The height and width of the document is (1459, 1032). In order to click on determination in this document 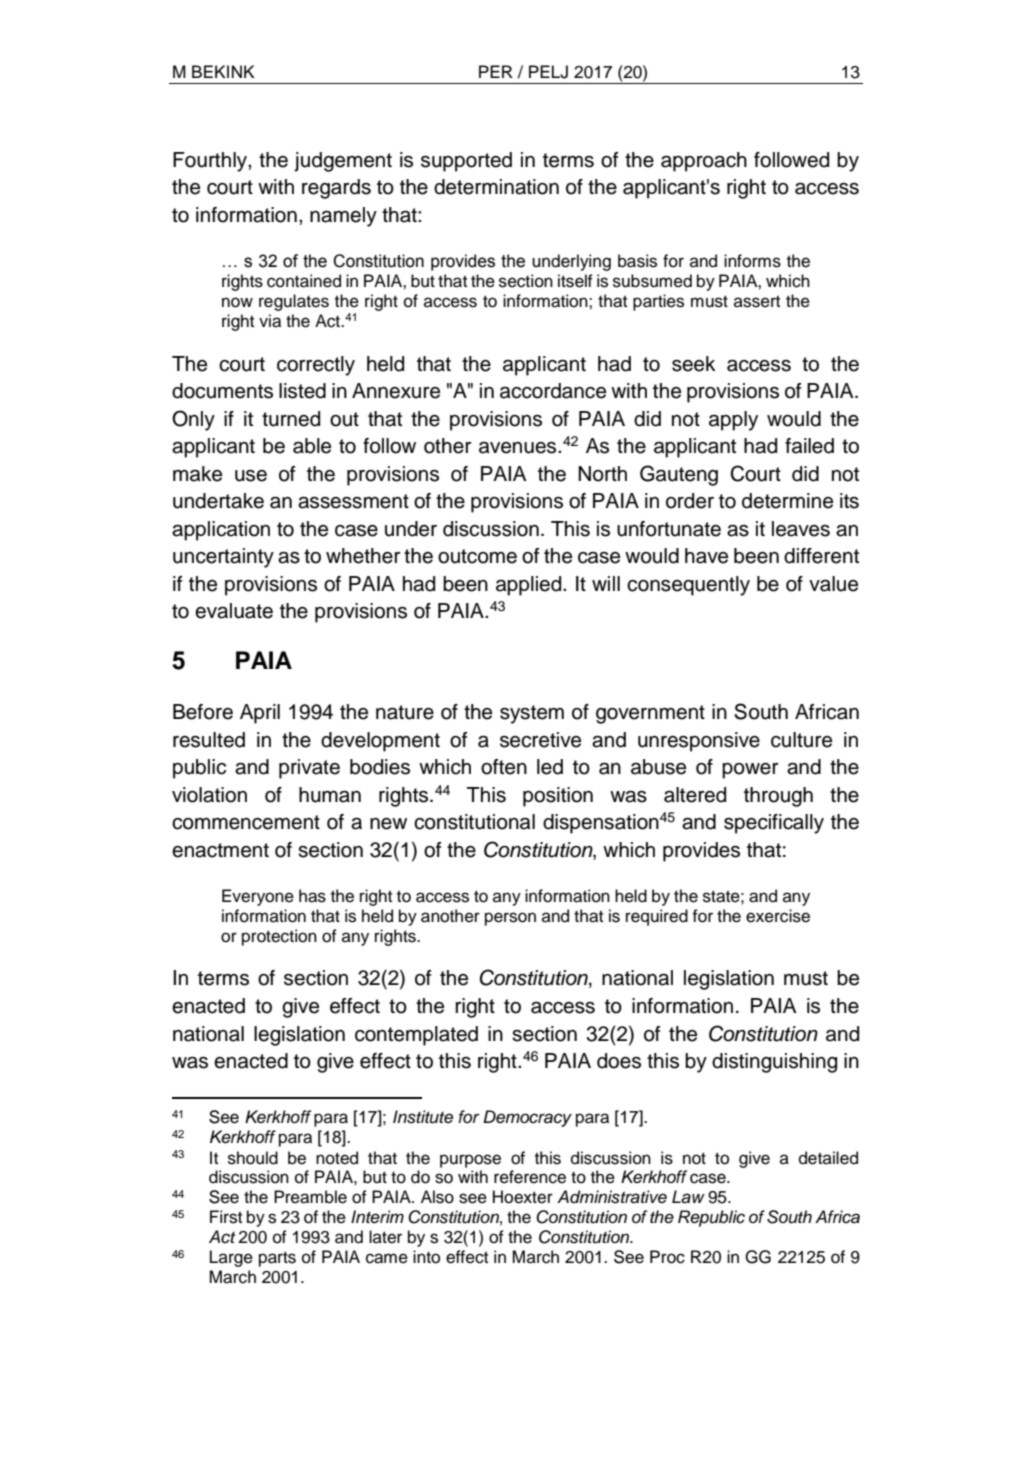, I will do `click(496, 187)`.
